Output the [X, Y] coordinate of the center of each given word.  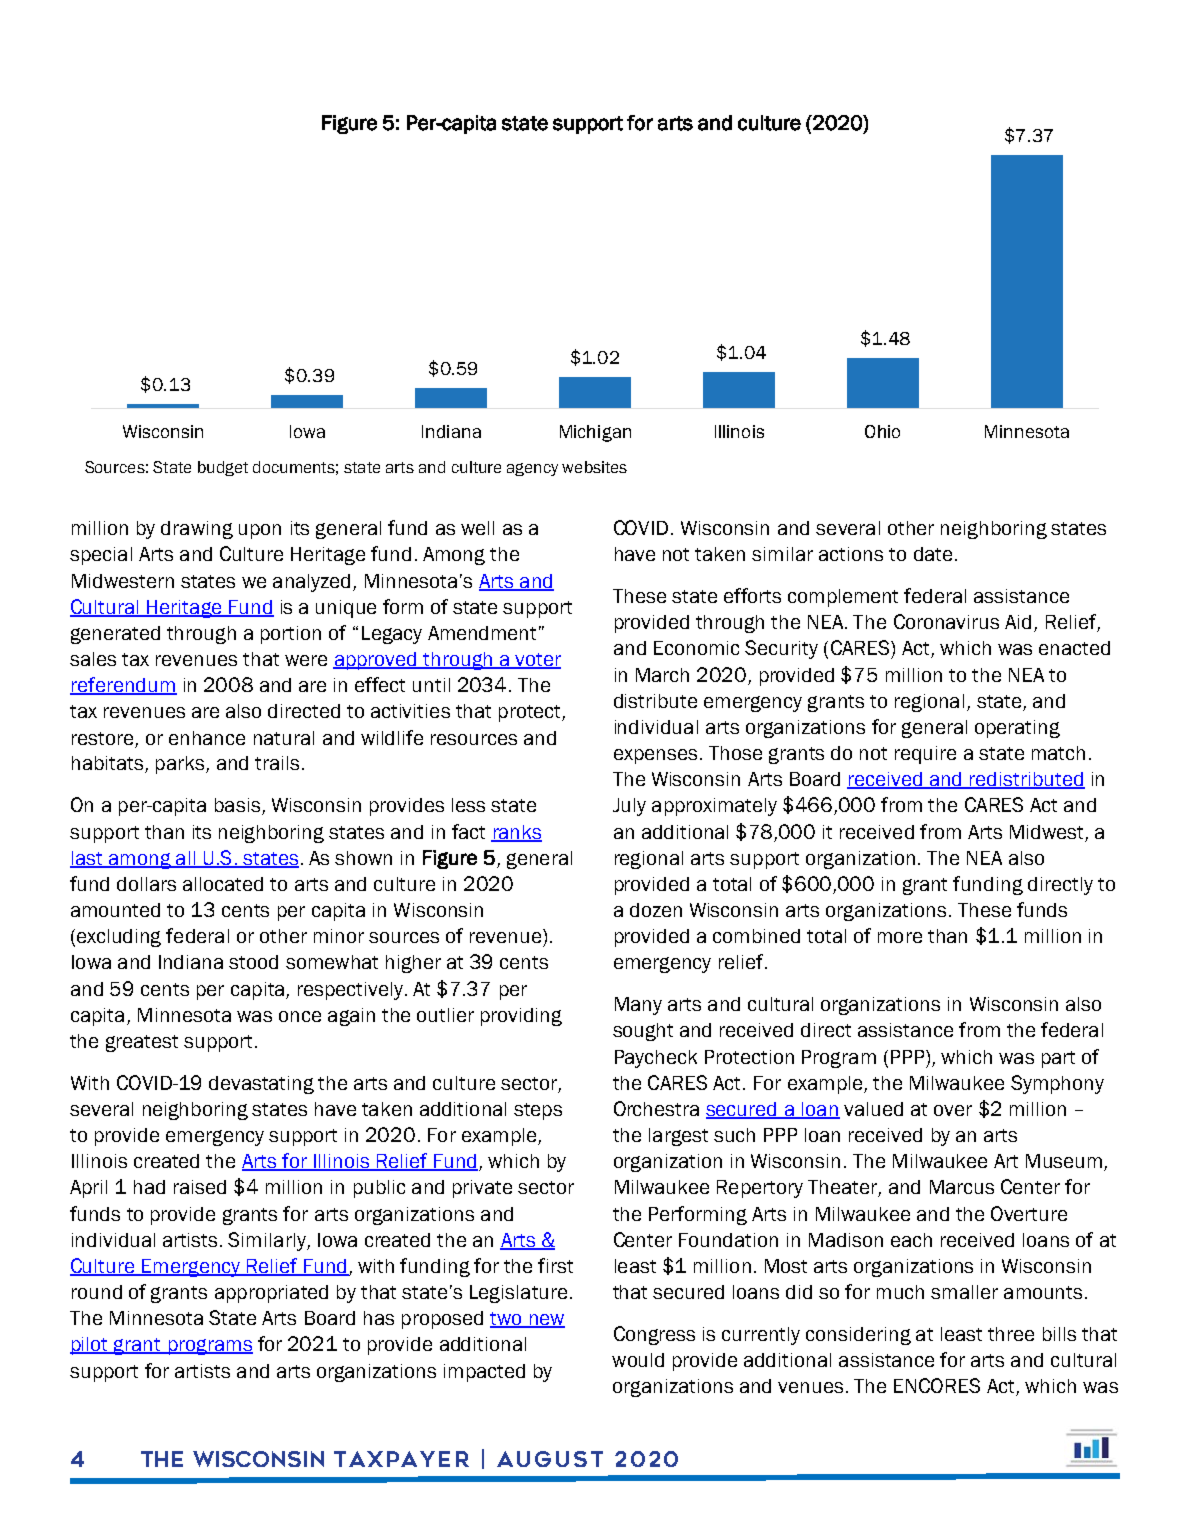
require [925, 755]
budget [223, 468]
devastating [261, 1085]
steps [538, 1111]
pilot [90, 1346]
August [550, 1459]
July [629, 807]
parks [181, 765]
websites [594, 467]
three [1011, 1334]
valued [873, 1109]
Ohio [882, 431]
